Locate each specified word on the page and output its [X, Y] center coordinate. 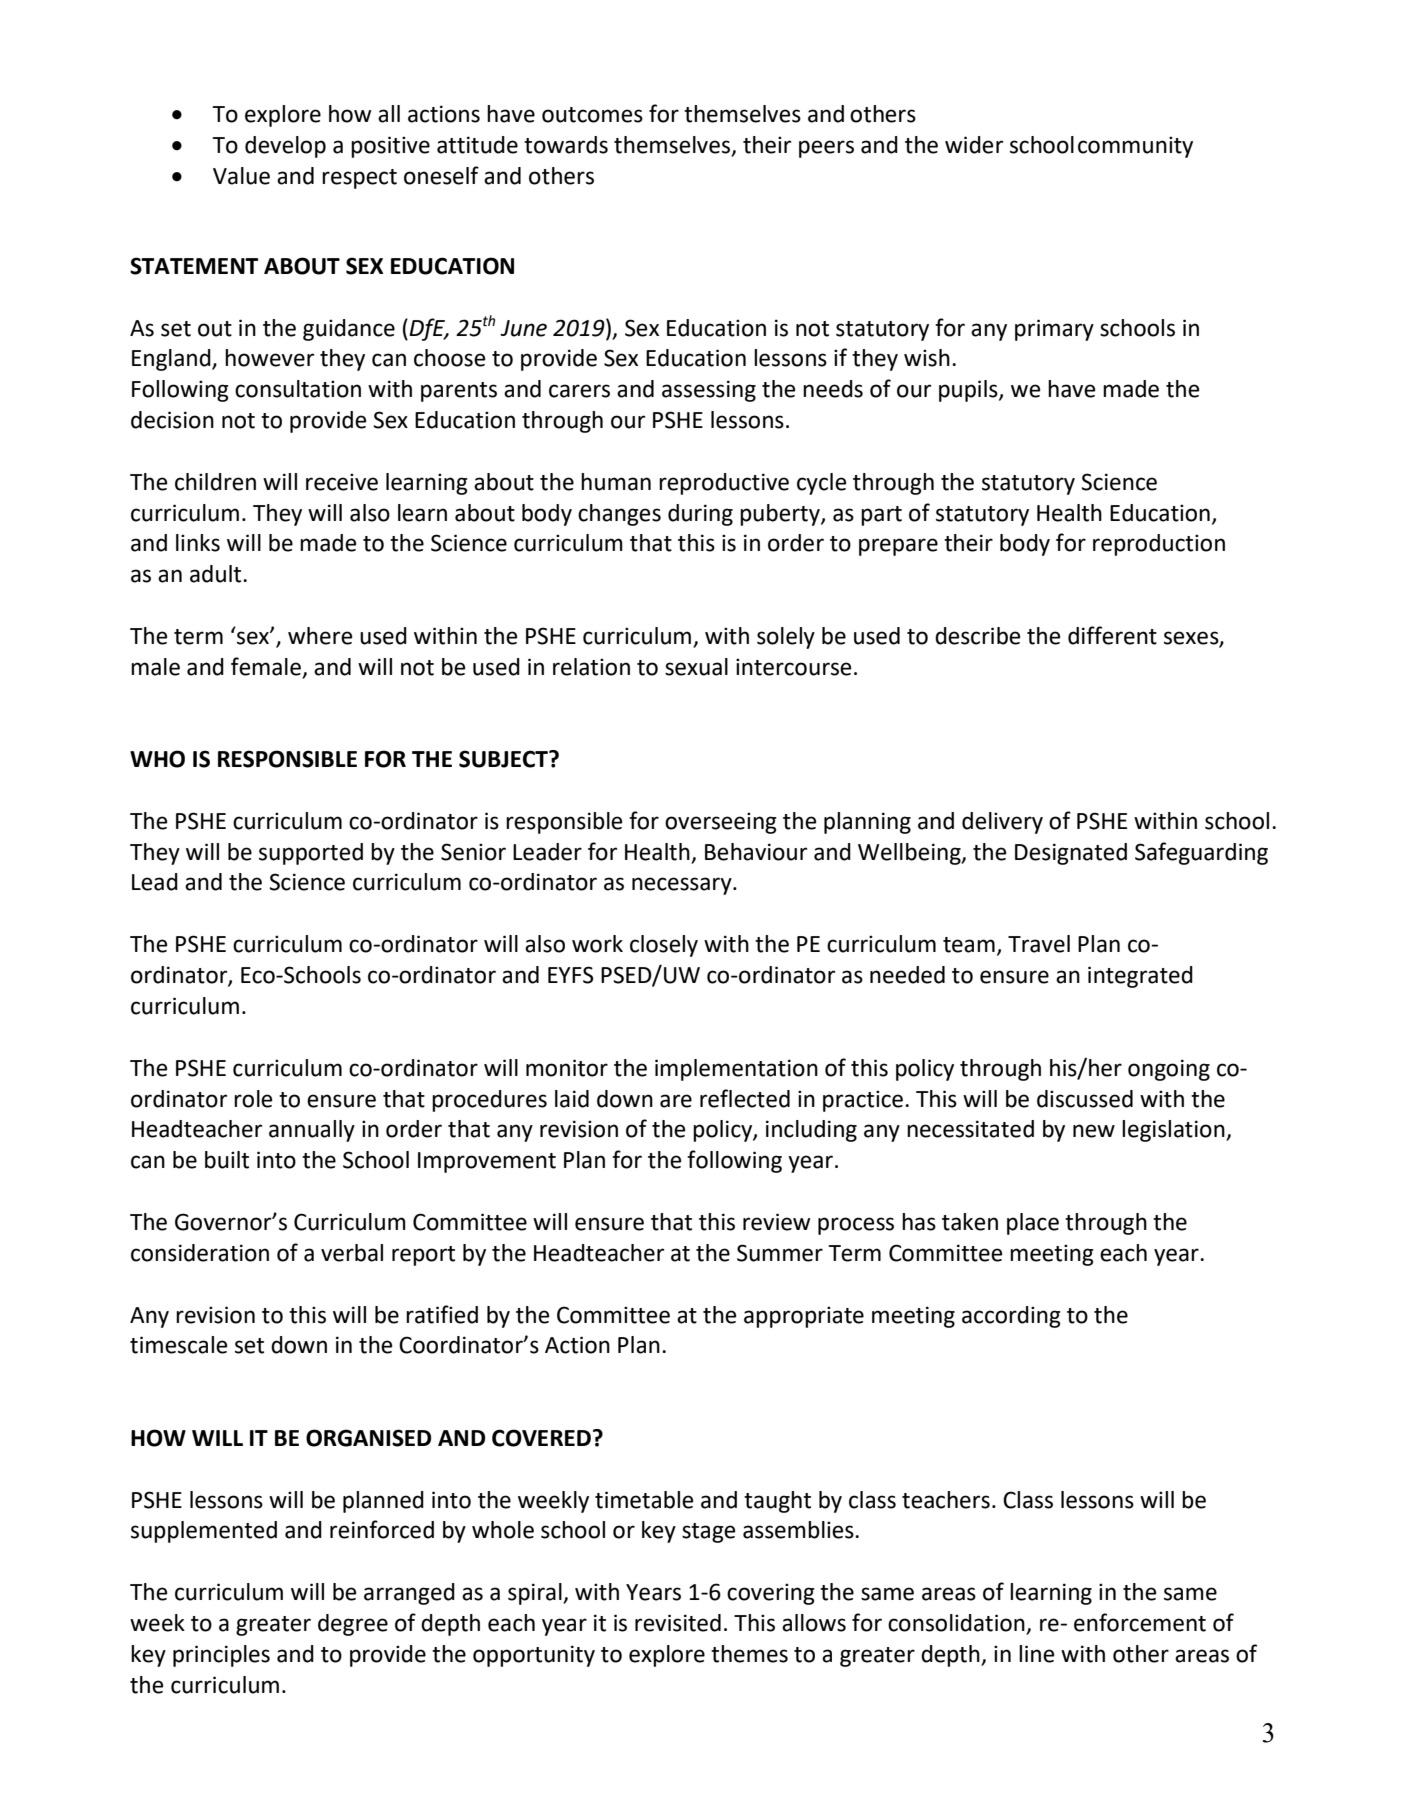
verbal [352, 1253]
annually [312, 1131]
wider [974, 145]
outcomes [592, 115]
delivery [1002, 823]
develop [285, 147]
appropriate [804, 1317]
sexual [696, 667]
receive [342, 482]
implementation [736, 1070]
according [1011, 1317]
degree [353, 1625]
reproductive [724, 484]
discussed [1085, 1099]
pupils [969, 391]
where [320, 636]
